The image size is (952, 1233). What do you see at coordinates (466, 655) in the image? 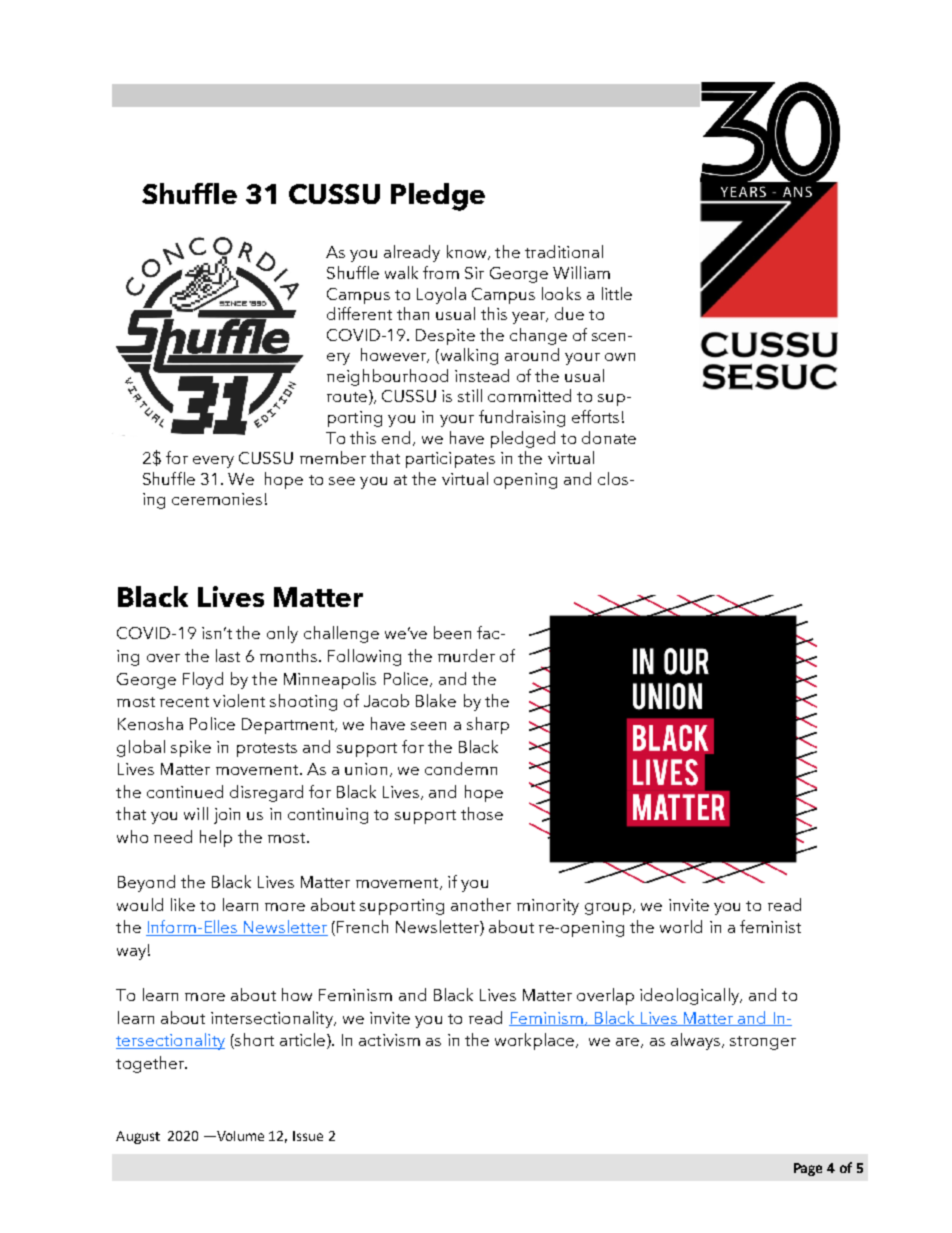
I see `murder` at bounding box center [466, 655].
